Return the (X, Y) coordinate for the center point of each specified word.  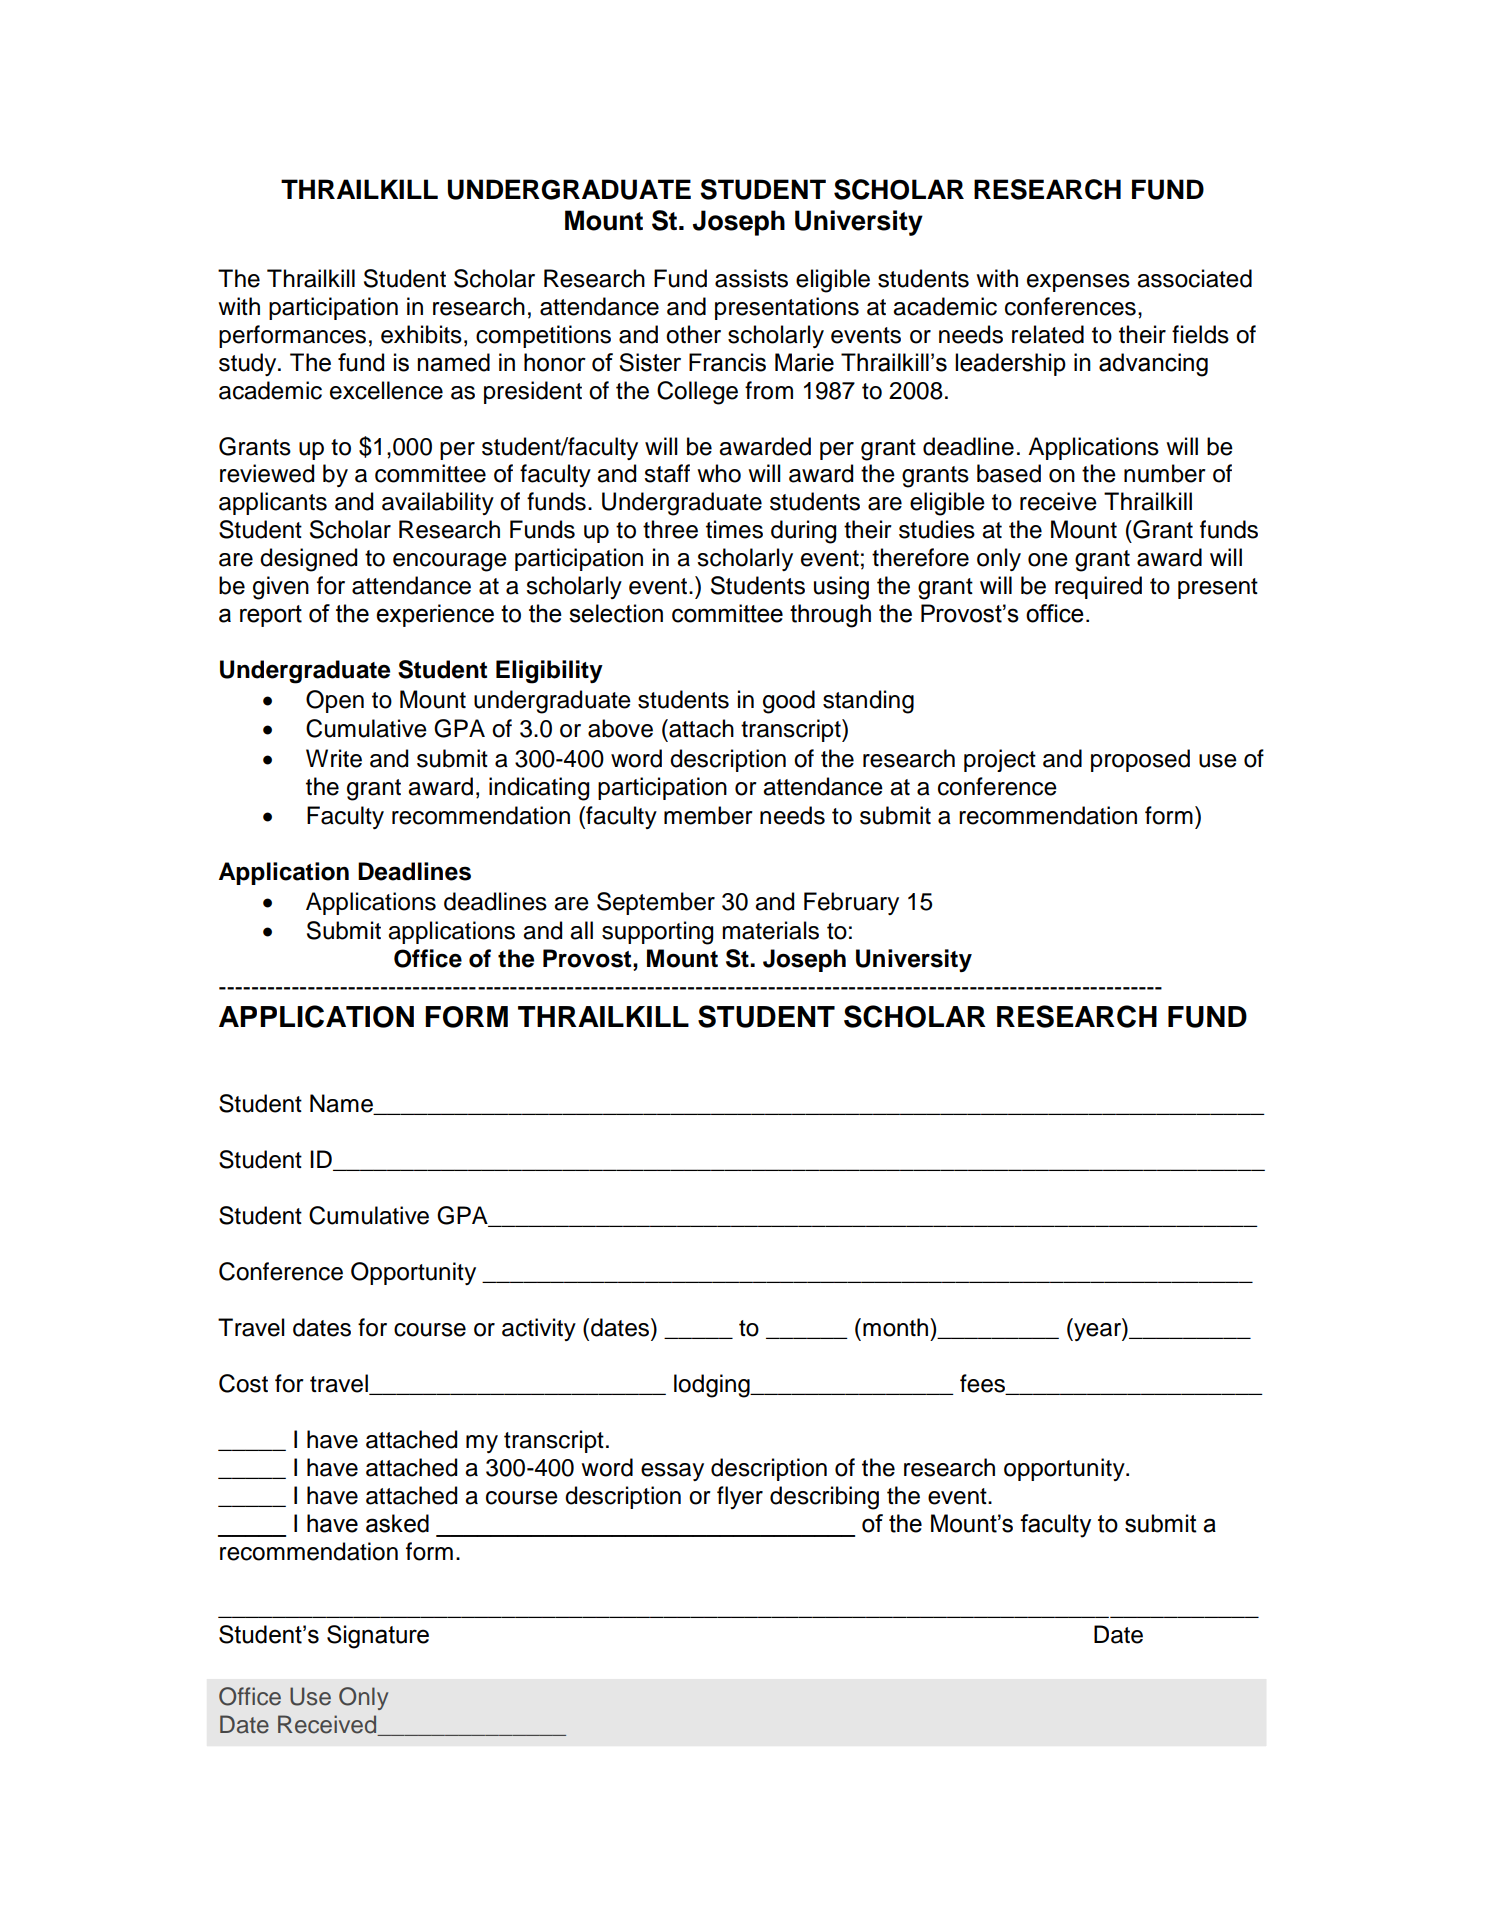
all (581, 930)
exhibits (421, 334)
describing (824, 1498)
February (851, 903)
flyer (740, 1497)
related (1048, 334)
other (693, 334)
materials (770, 930)
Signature (378, 1637)
